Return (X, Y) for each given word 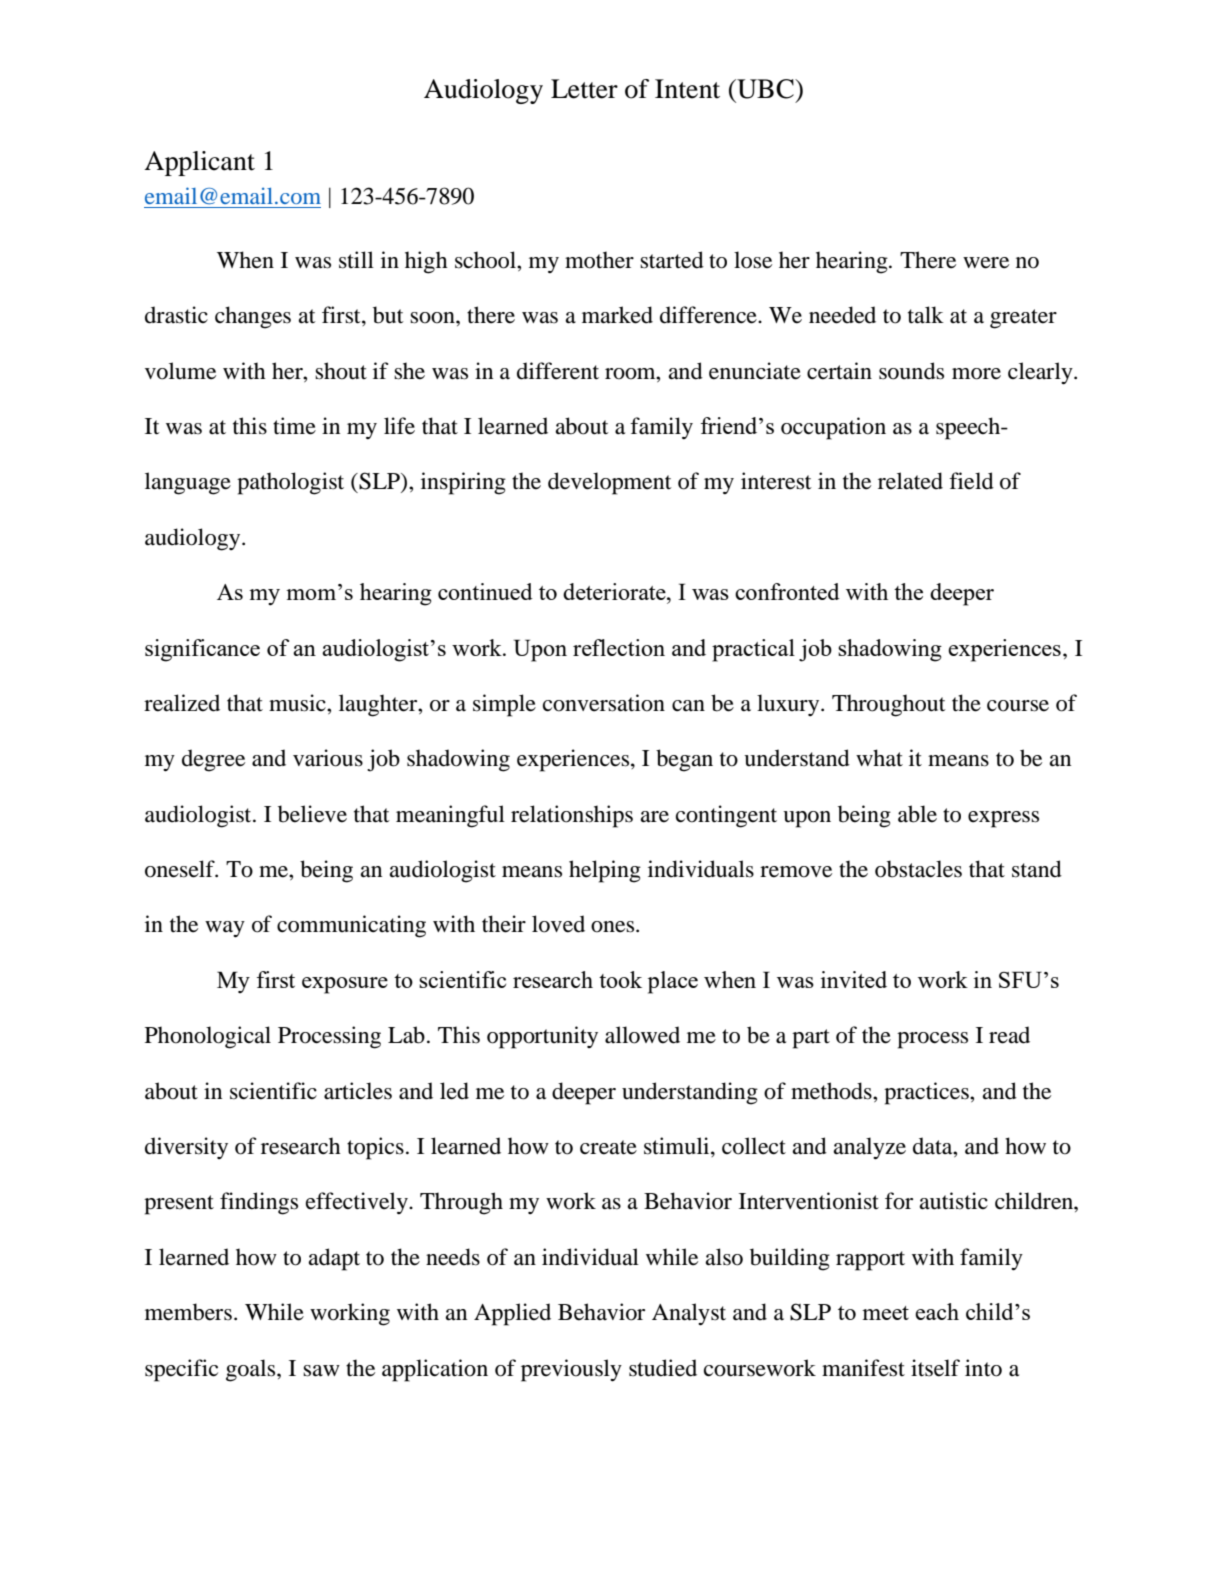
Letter (584, 89)
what (879, 757)
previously (571, 1370)
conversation (604, 703)
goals (252, 1370)
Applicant (199, 163)
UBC (765, 89)
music (298, 703)
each (937, 1311)
